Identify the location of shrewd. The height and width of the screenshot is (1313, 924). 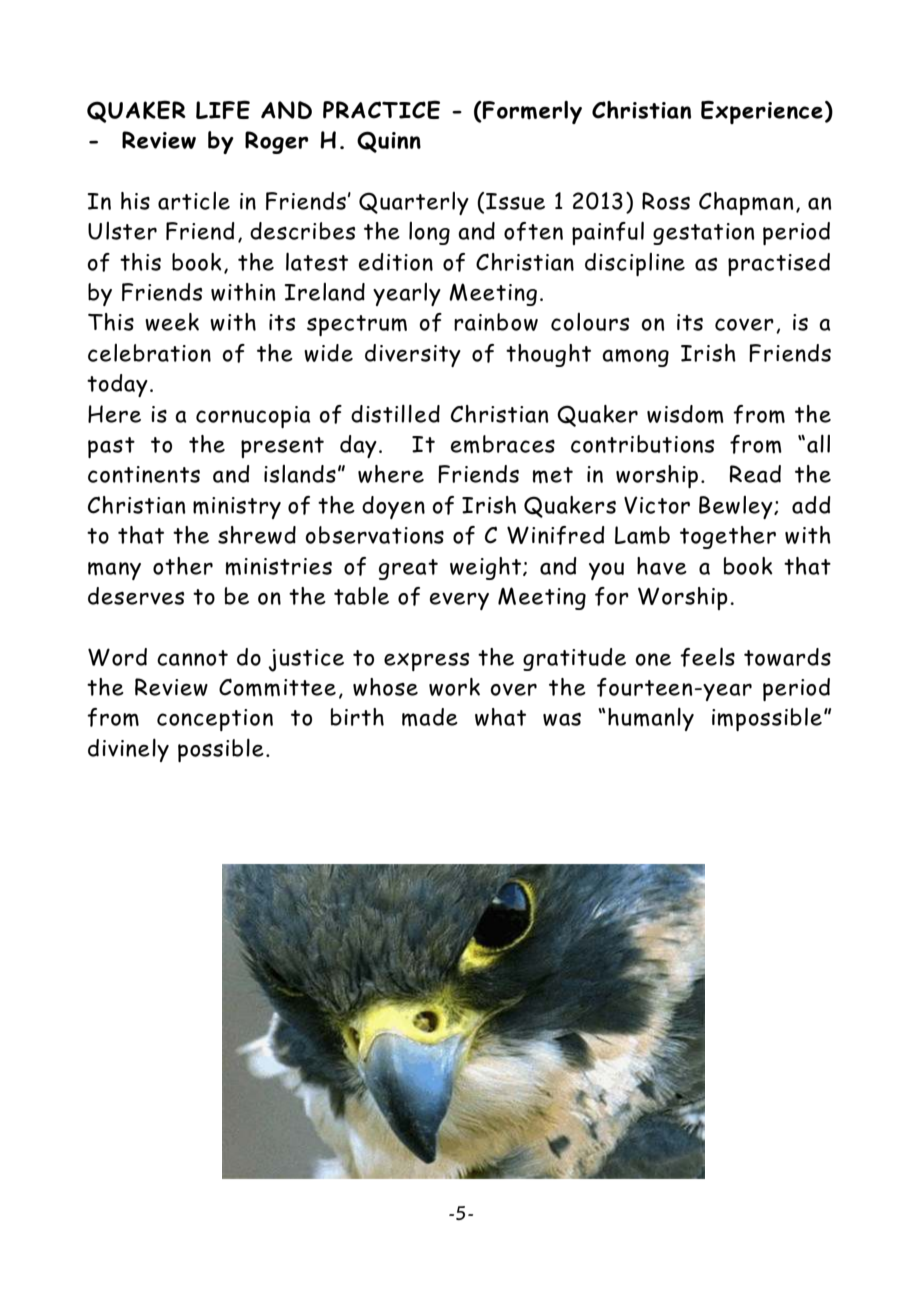
(257, 535).
